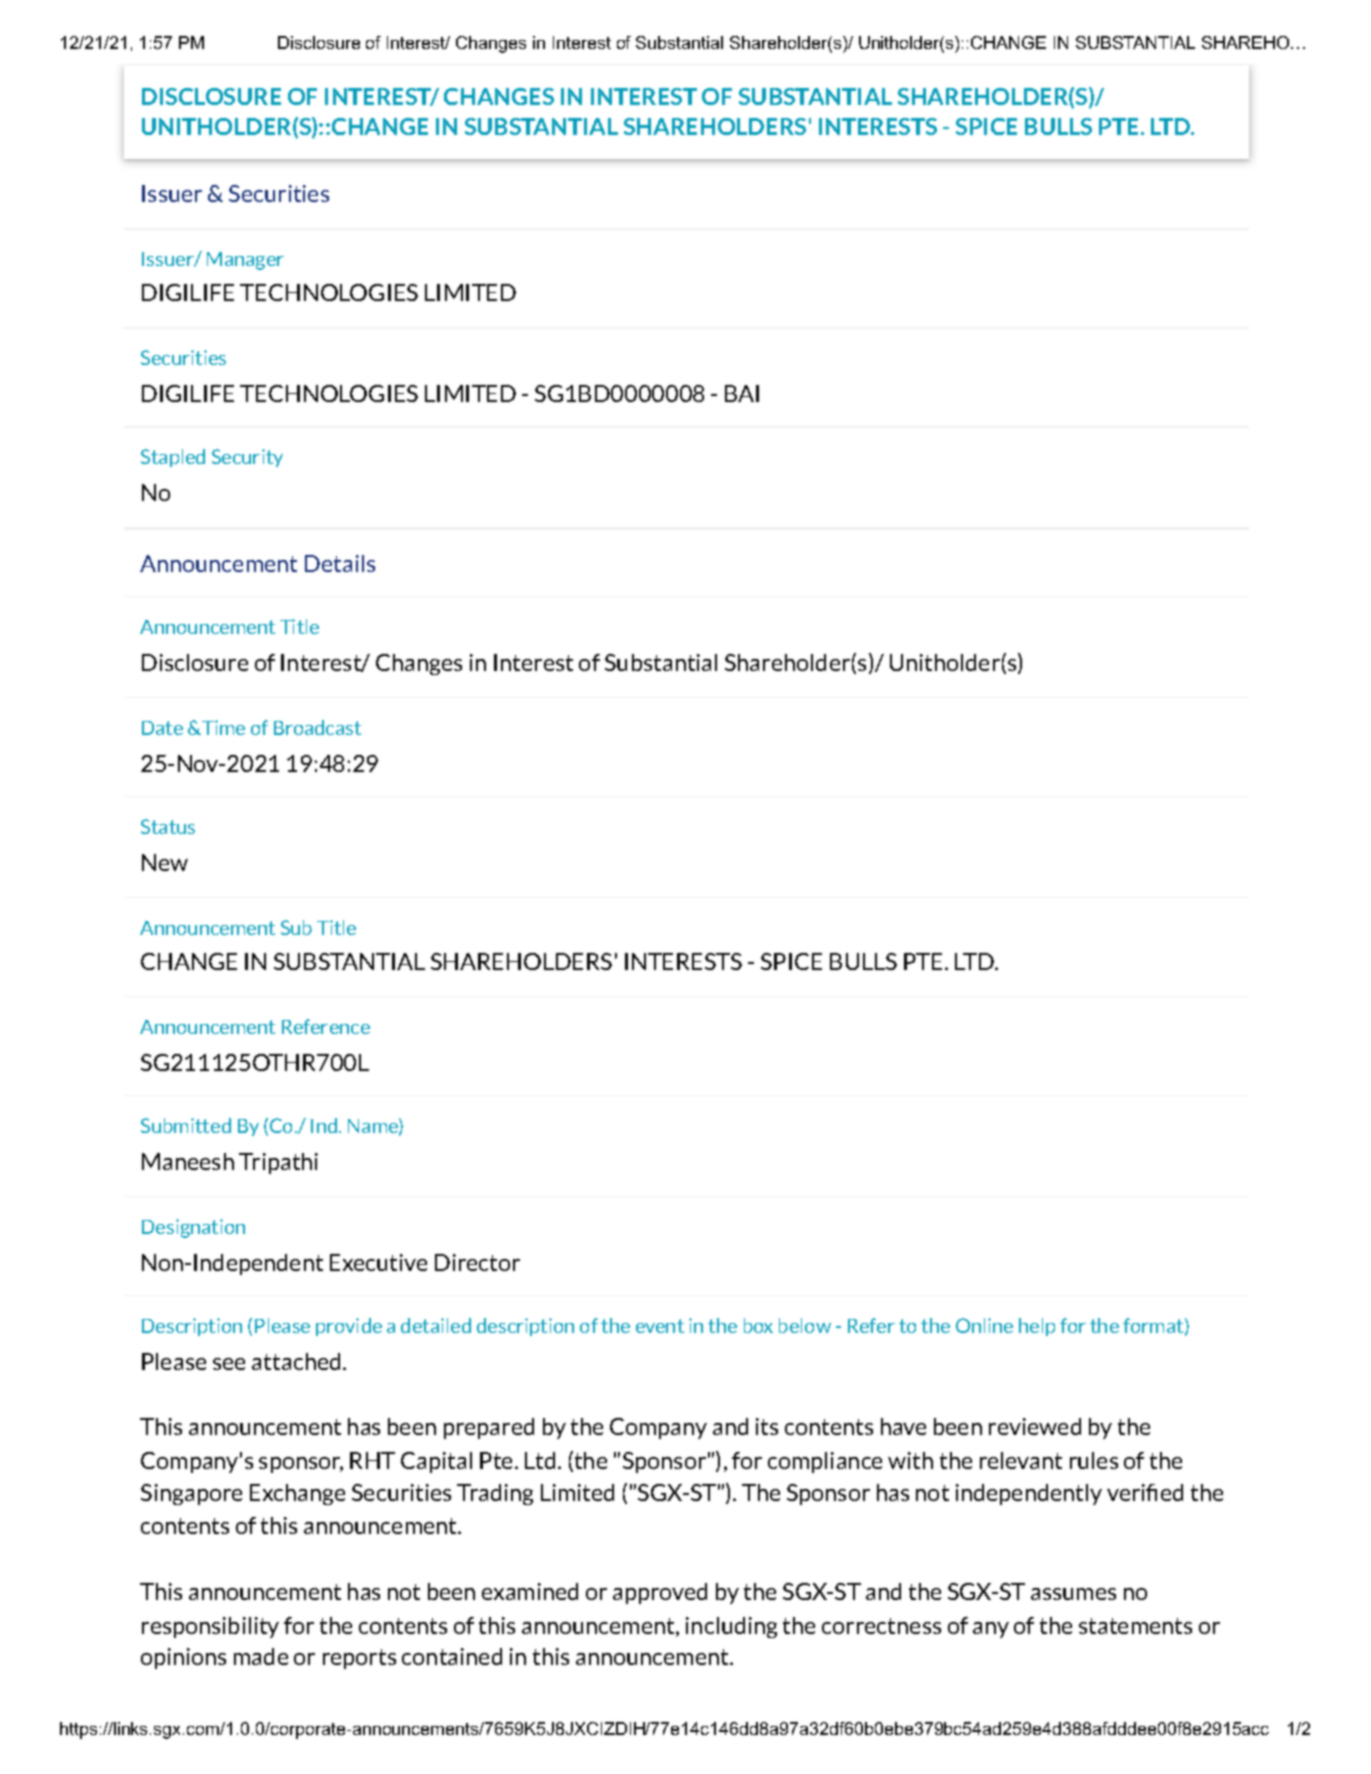 Image resolution: width=1371 pixels, height=1774 pixels. Describe the element at coordinates (261, 1656) in the screenshot. I see `made` at that location.
